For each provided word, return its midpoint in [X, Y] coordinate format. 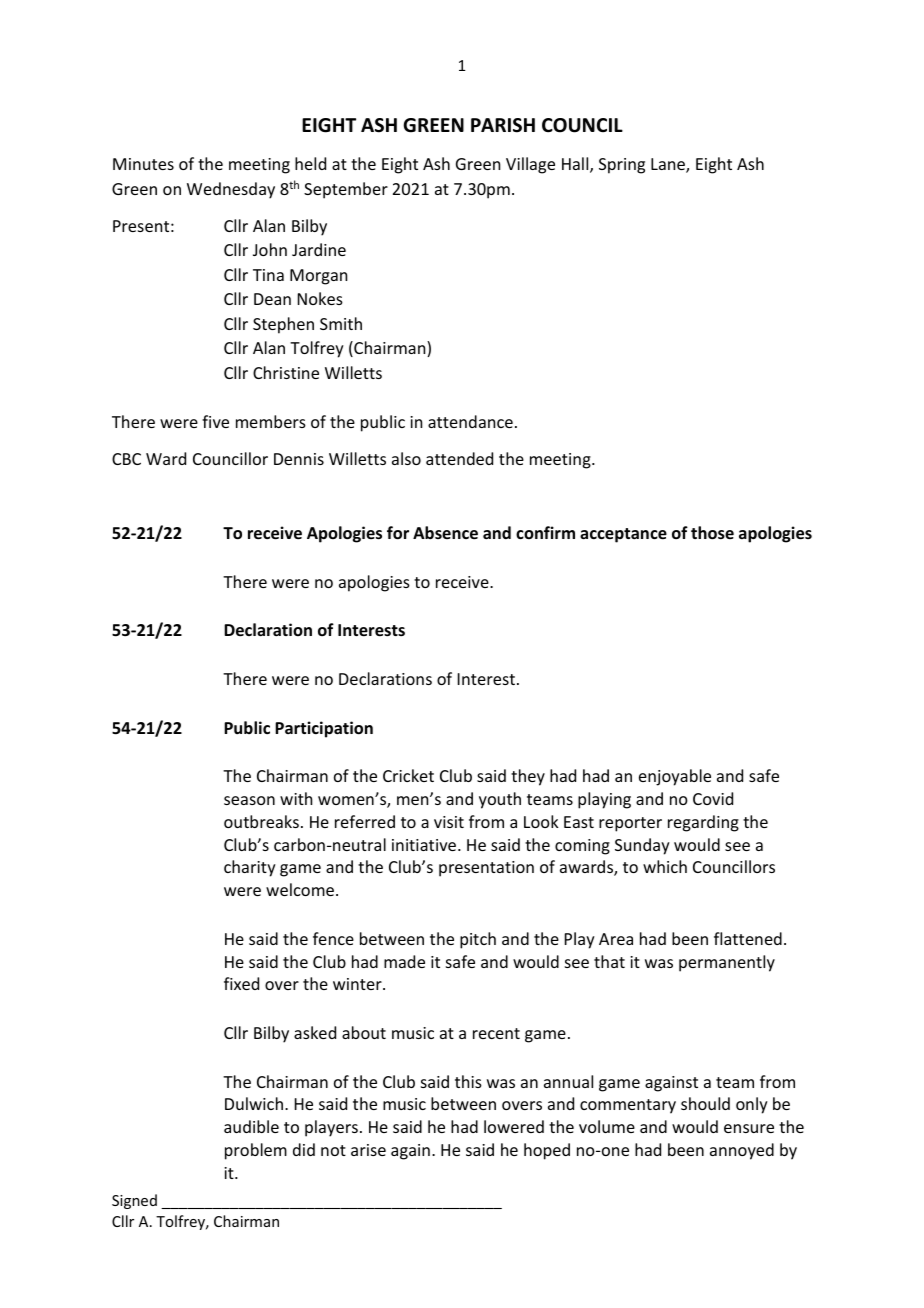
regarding [703, 823]
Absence [445, 533]
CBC [126, 459]
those [712, 533]
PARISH [503, 125]
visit [449, 822]
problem [256, 1151]
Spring [622, 166]
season [249, 800]
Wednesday [231, 190]
